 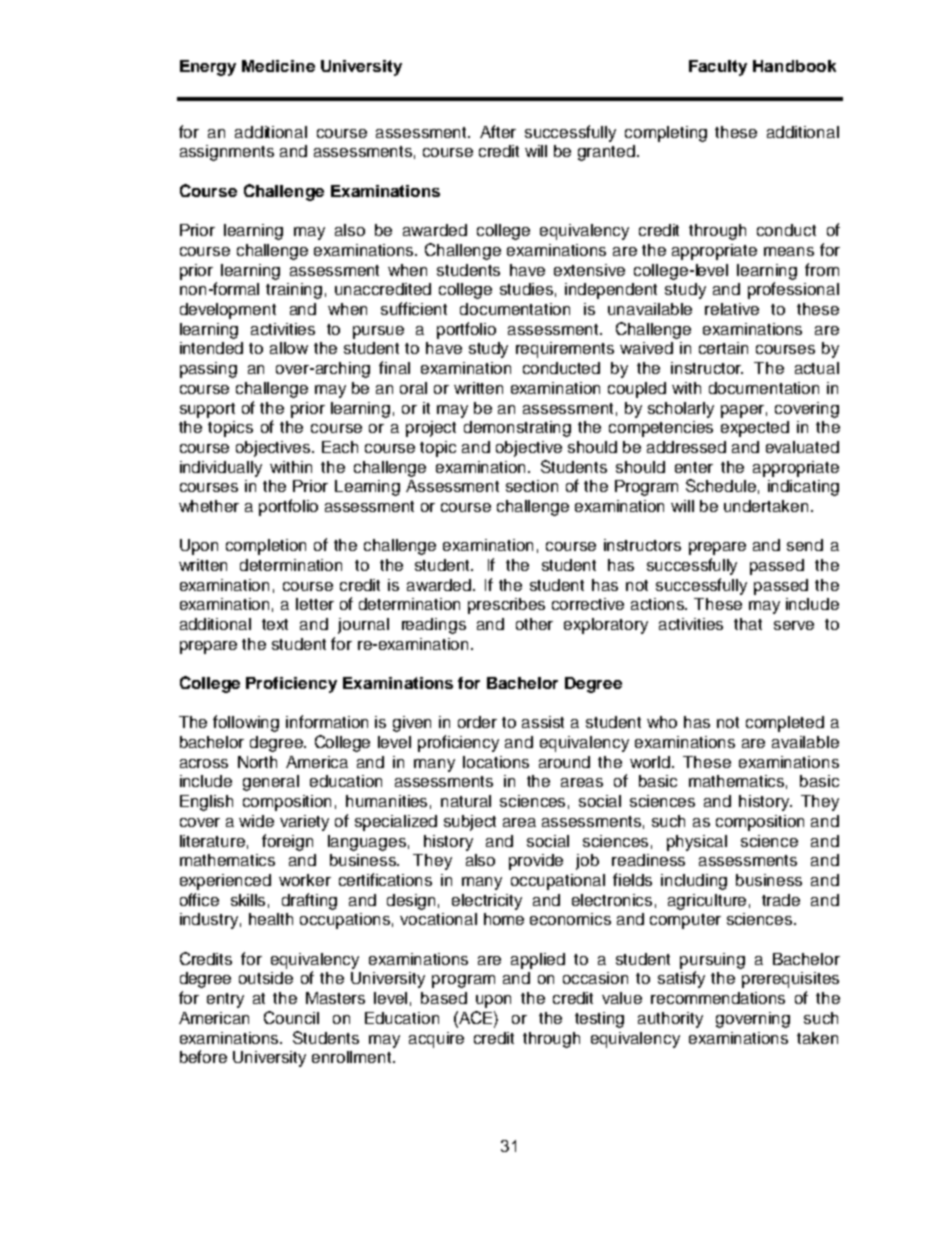 What do you see at coordinates (291, 1017) in the document?
I see `Council` at bounding box center [291, 1017].
